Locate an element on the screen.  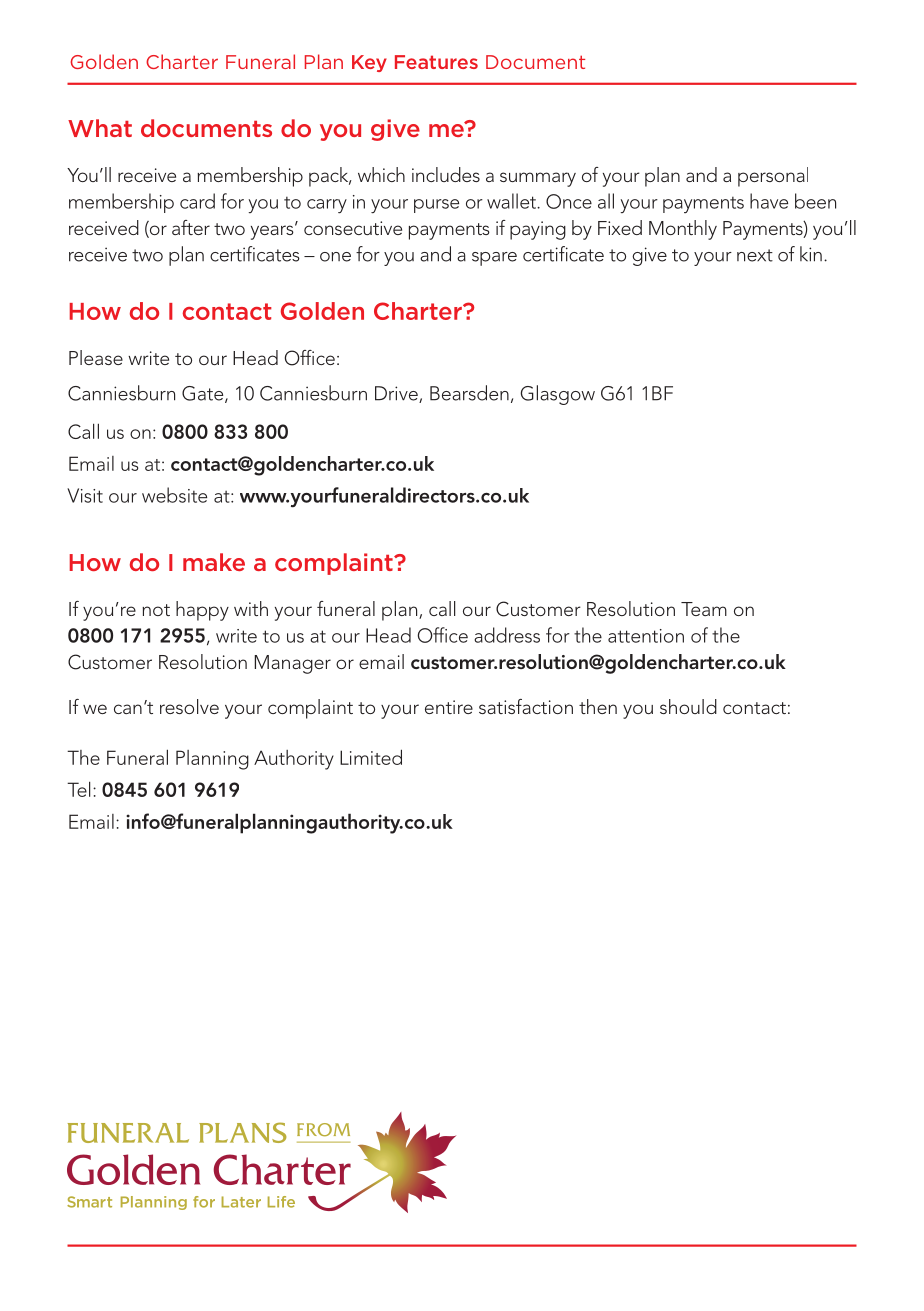
Tel is located at coordinates (78, 789).
